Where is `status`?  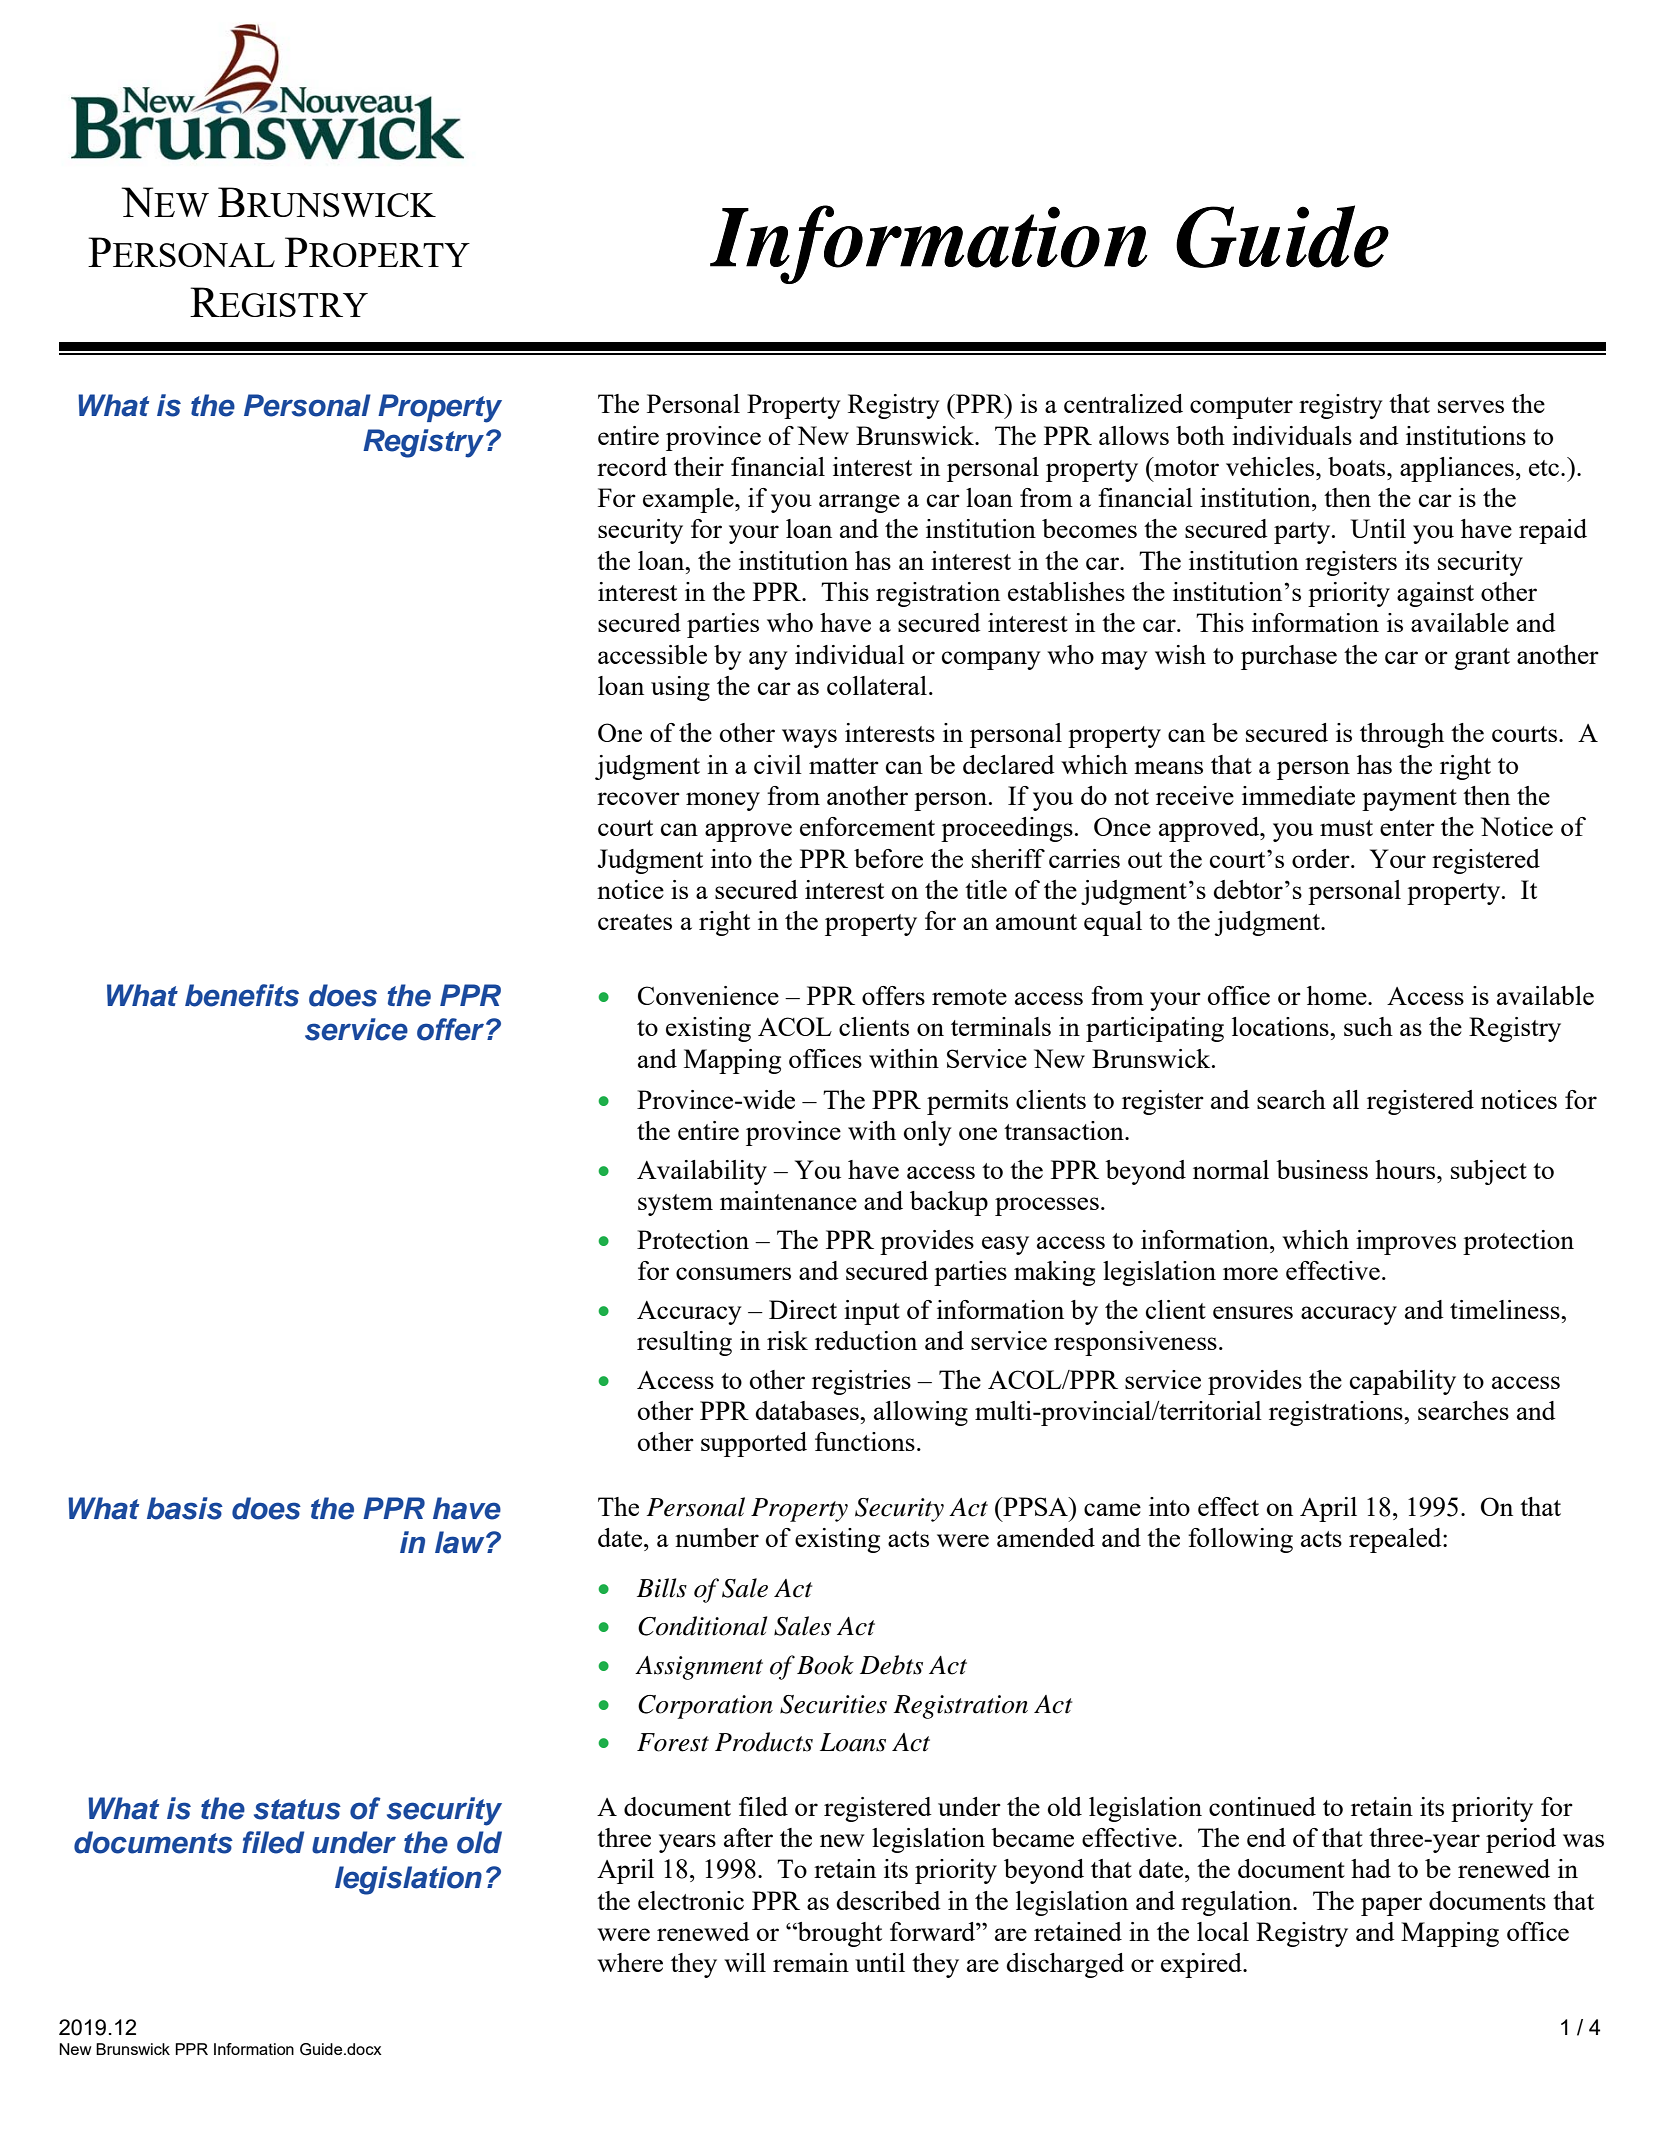
status is located at coordinates (297, 1809).
